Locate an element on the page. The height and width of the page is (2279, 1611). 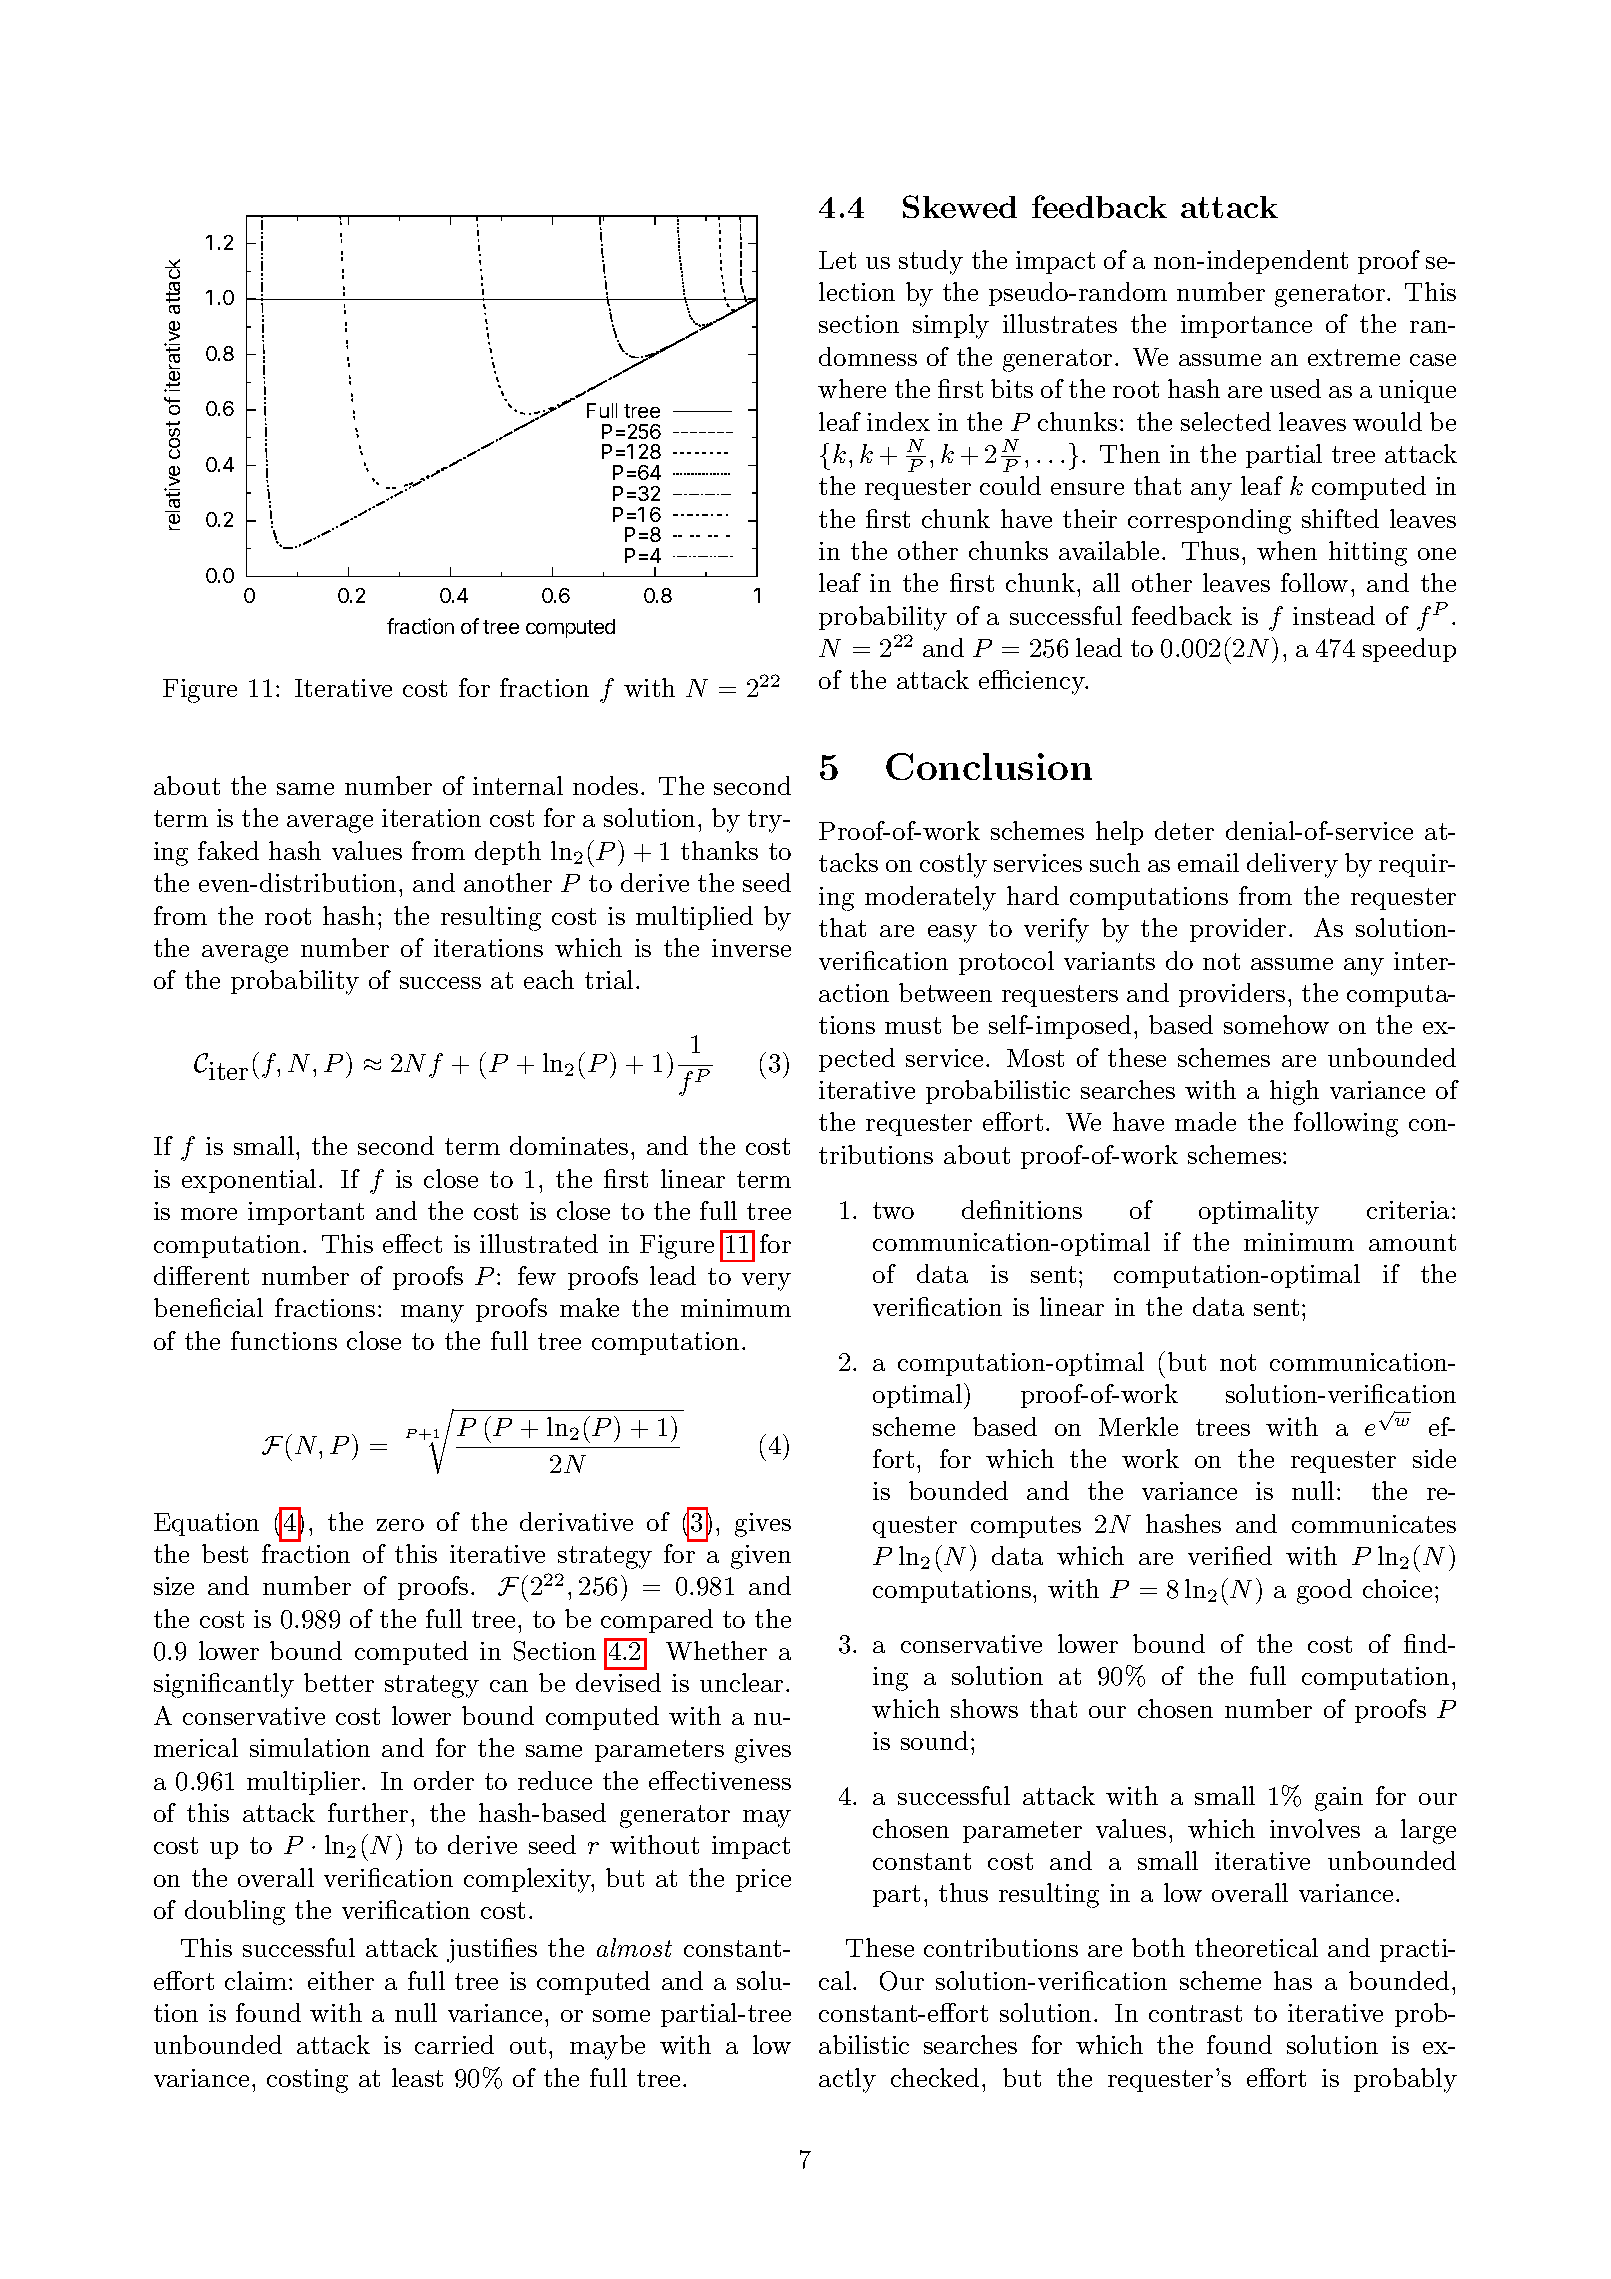
good is located at coordinates (1324, 1591).
